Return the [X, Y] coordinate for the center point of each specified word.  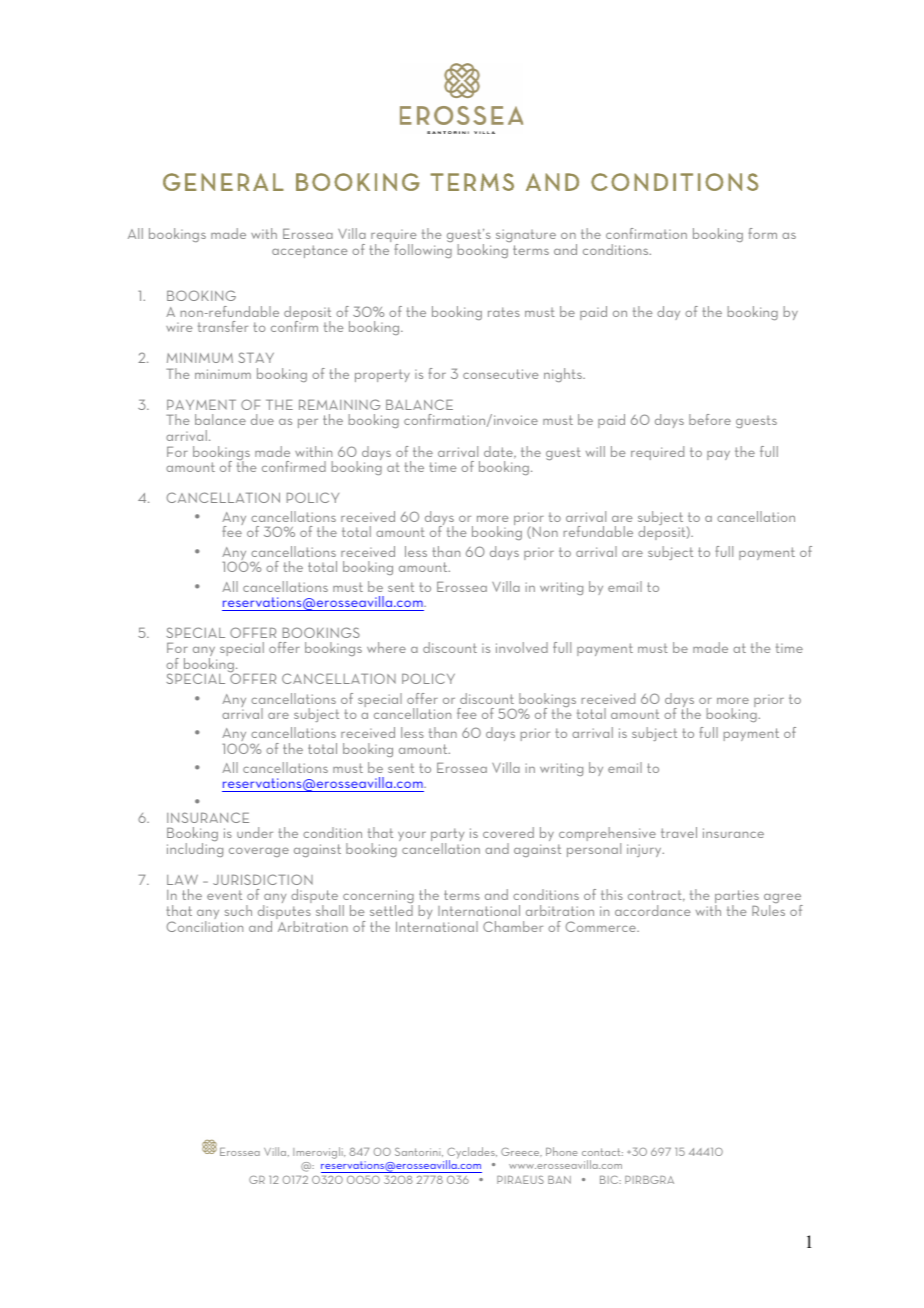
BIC [610, 1179]
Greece [521, 1152]
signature [526, 235]
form [762, 233]
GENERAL [223, 182]
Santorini [419, 1152]
